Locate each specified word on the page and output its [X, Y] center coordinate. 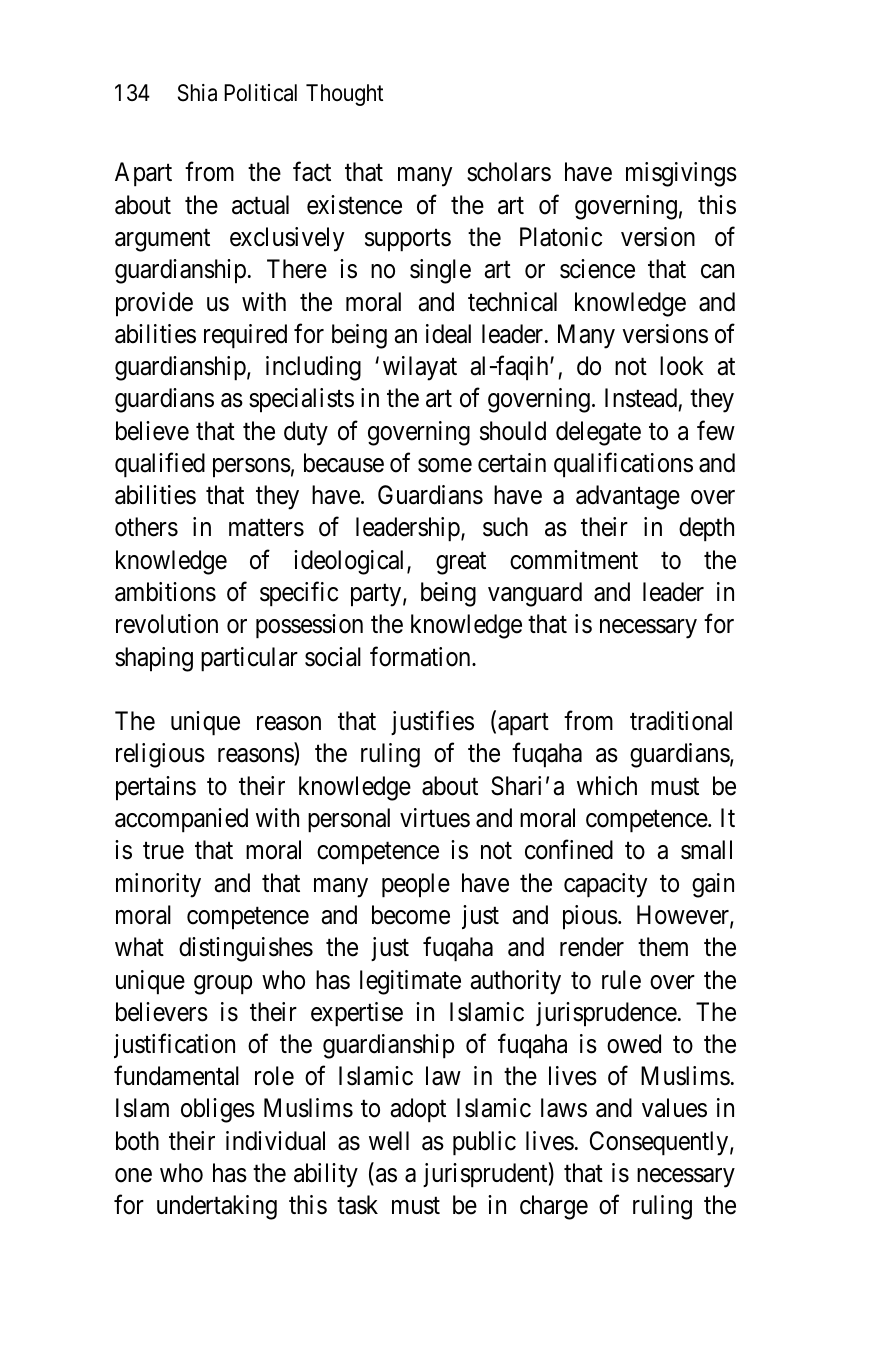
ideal [448, 334]
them [663, 947]
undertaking [217, 1207]
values [674, 1108]
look [682, 366]
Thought [344, 95]
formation [421, 656]
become [411, 915]
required [245, 336]
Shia [197, 93]
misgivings [681, 174]
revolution [167, 624]
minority [158, 885]
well [389, 1141]
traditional [681, 721]
